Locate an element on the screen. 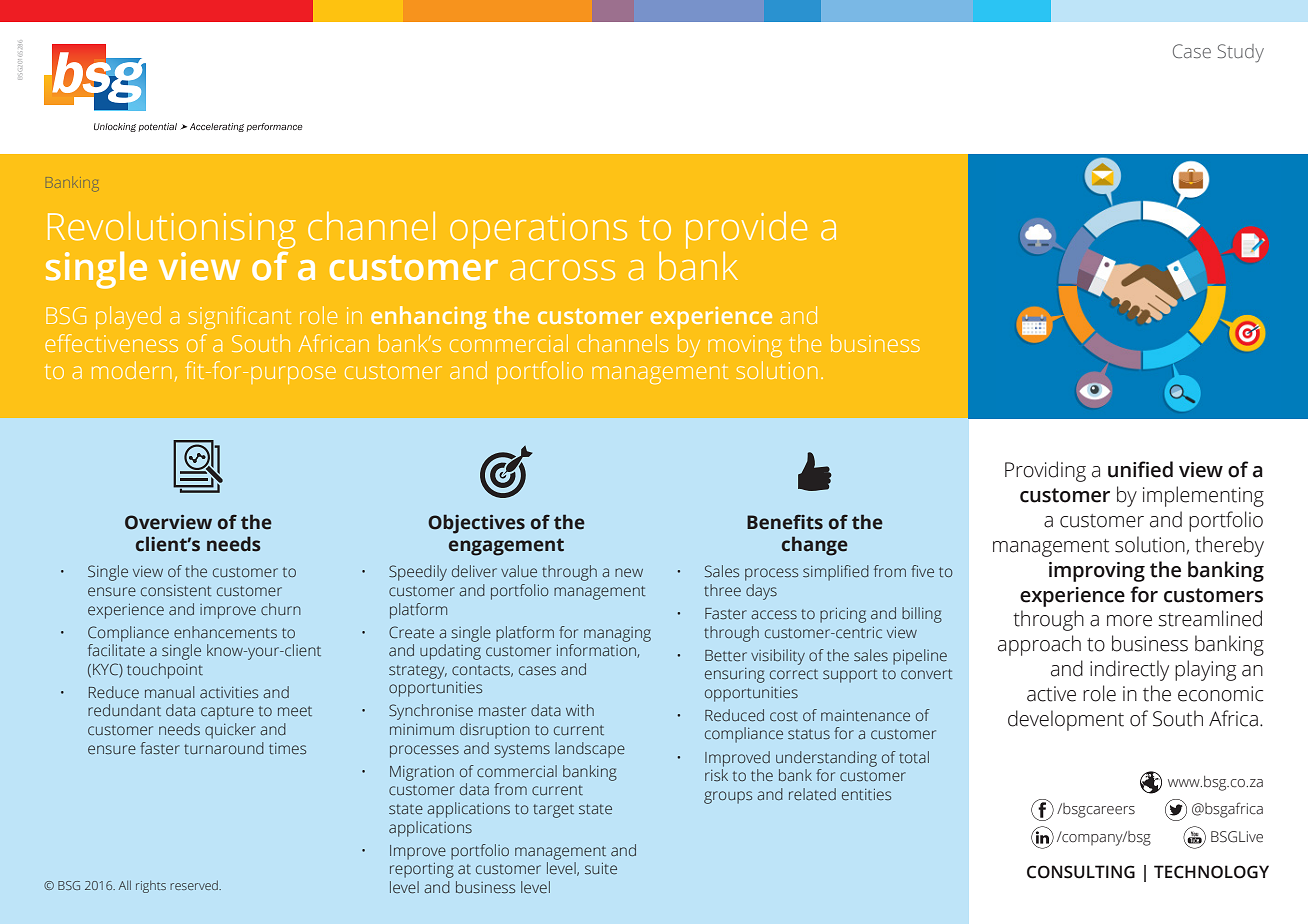 This screenshot has width=1308, height=924. activities is located at coordinates (229, 693).
